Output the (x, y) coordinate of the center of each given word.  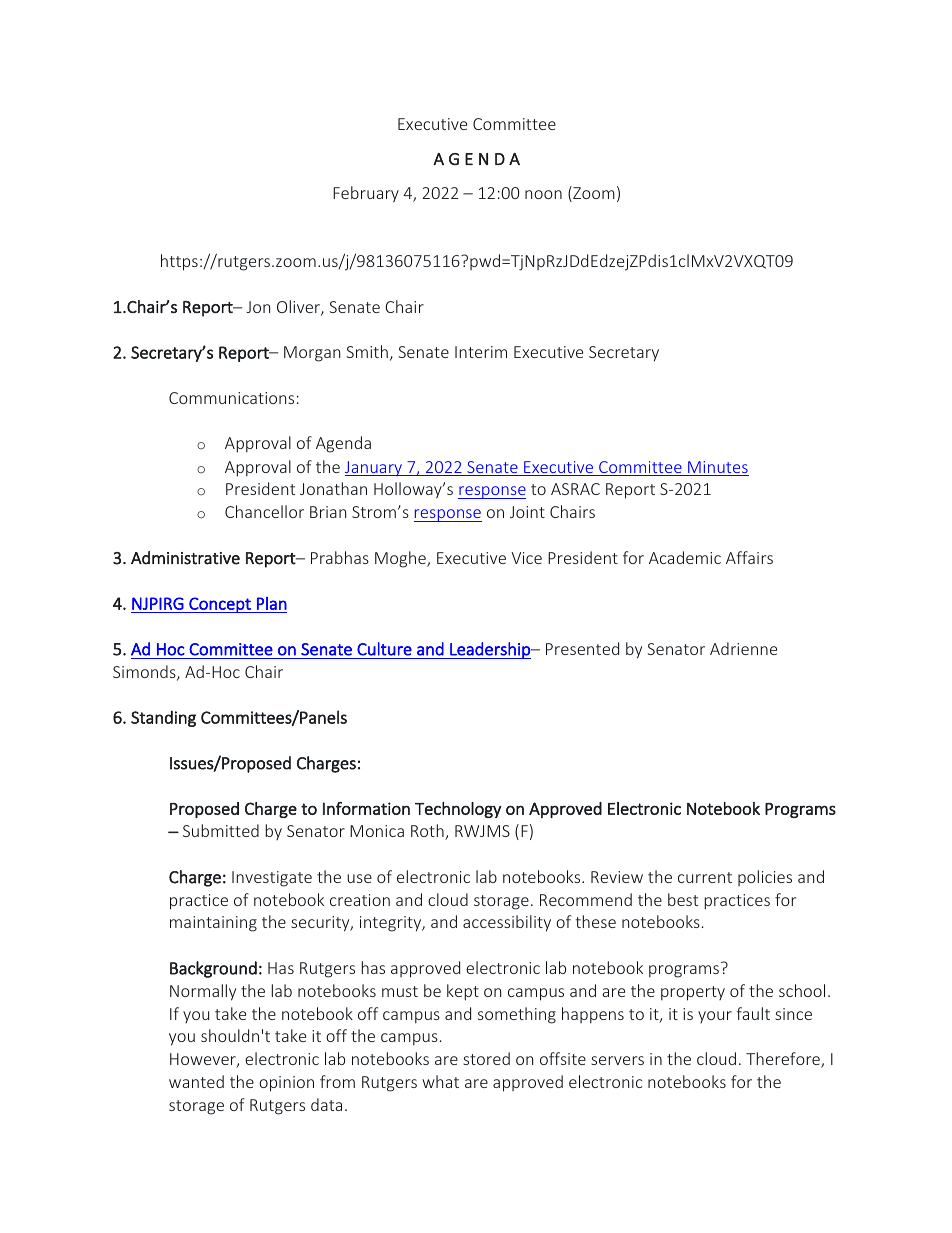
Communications (231, 398)
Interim (481, 352)
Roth (428, 832)
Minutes (717, 468)
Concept (220, 605)
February (366, 194)
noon (543, 194)
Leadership (490, 650)
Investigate (272, 879)
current (705, 877)
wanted (196, 1081)
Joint (527, 512)
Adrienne (743, 648)
